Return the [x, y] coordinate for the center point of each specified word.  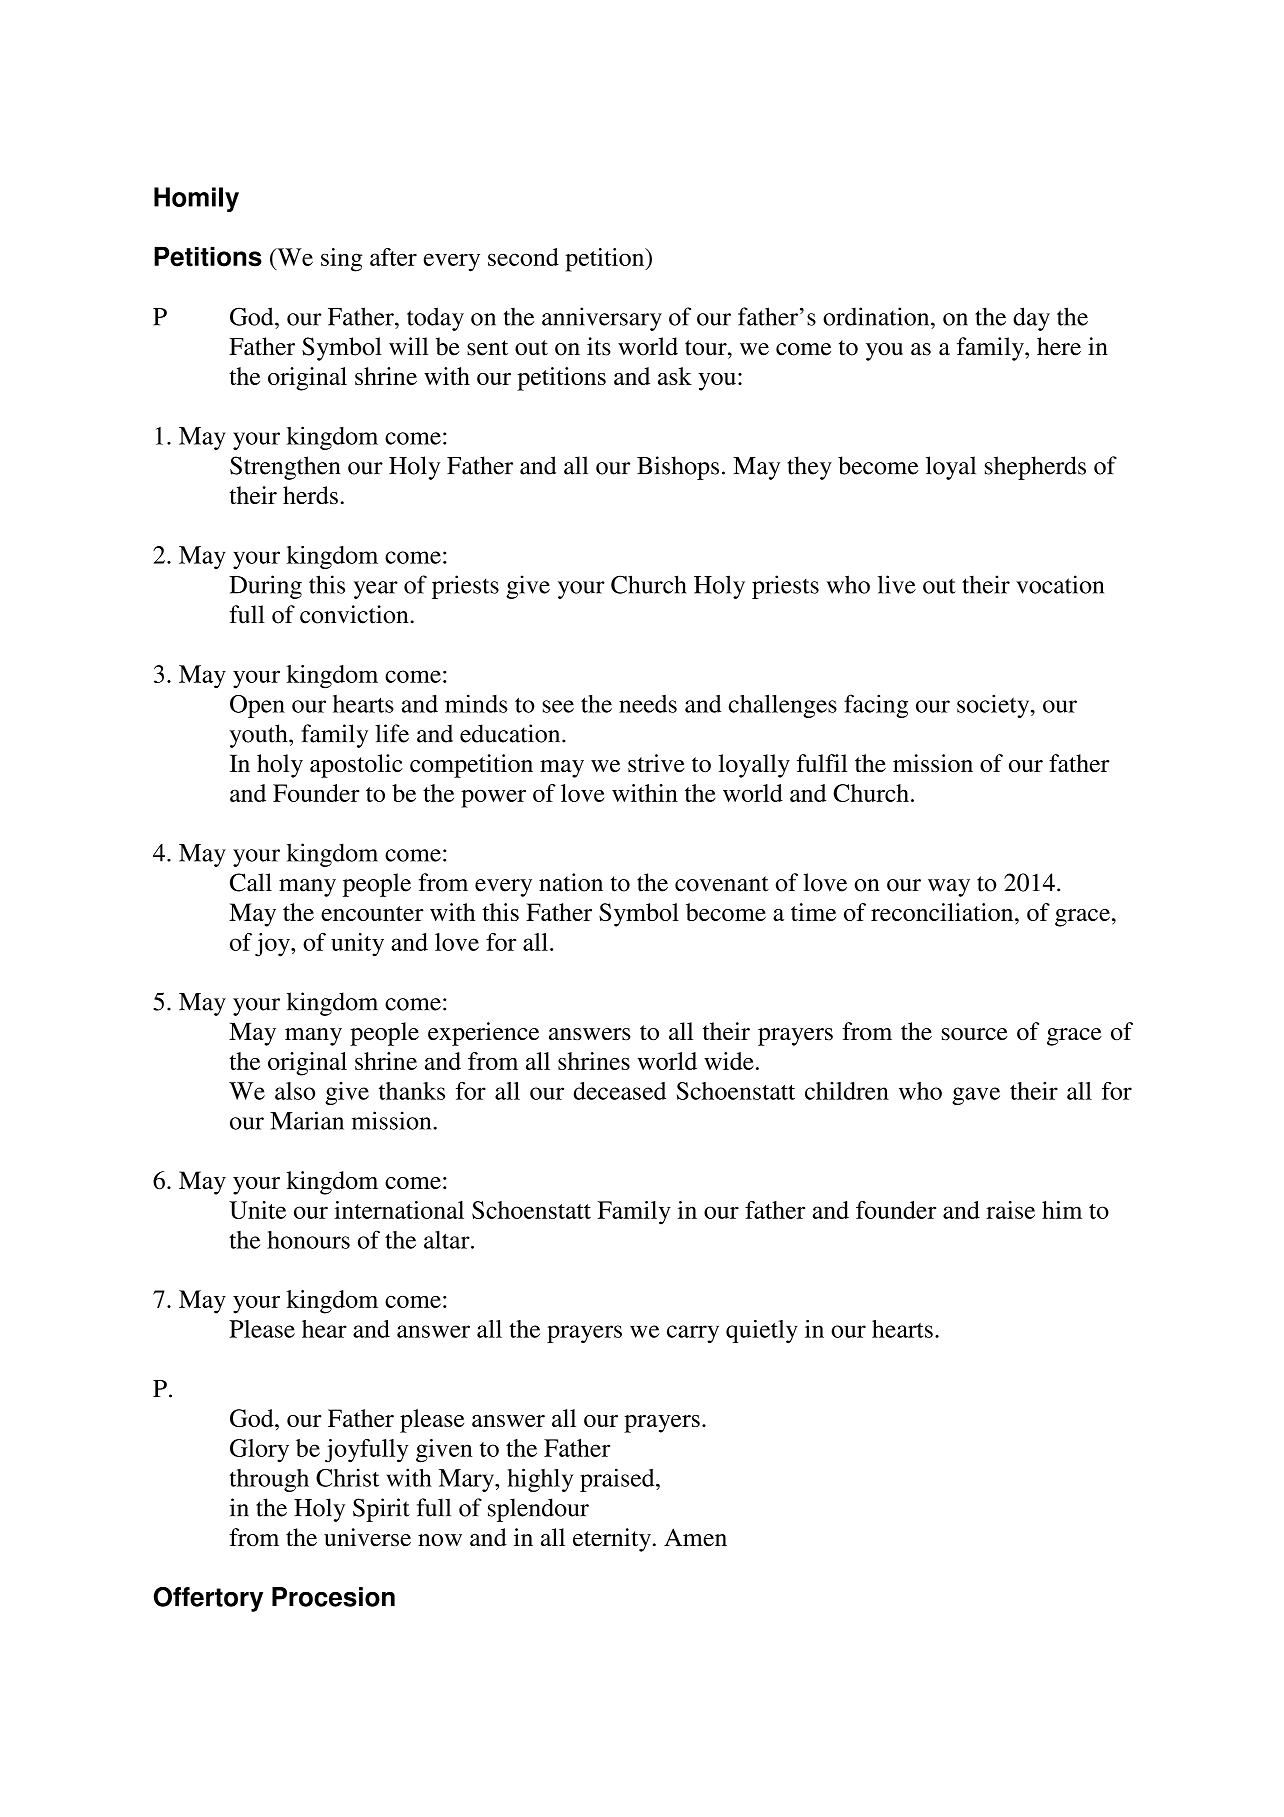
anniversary [602, 319]
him [1062, 1210]
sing [341, 260]
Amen [695, 1537]
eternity [612, 1540]
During [265, 587]
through [269, 1480]
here [1059, 346]
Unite [257, 1210]
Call [251, 882]
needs [648, 704]
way [949, 888]
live [897, 584]
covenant [722, 884]
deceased [619, 1091]
